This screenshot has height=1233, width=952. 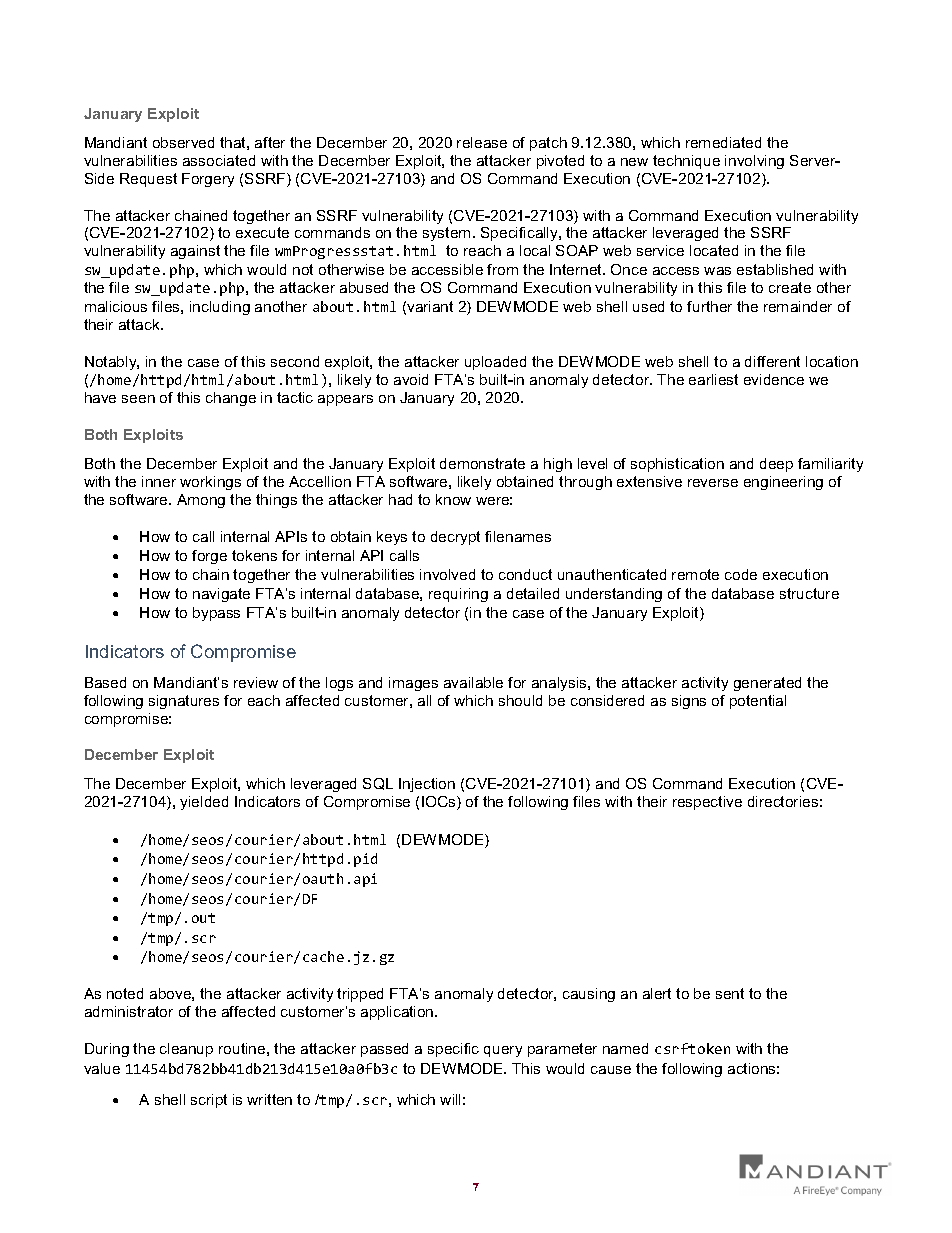 I want to click on demonstrate, so click(x=482, y=463).
